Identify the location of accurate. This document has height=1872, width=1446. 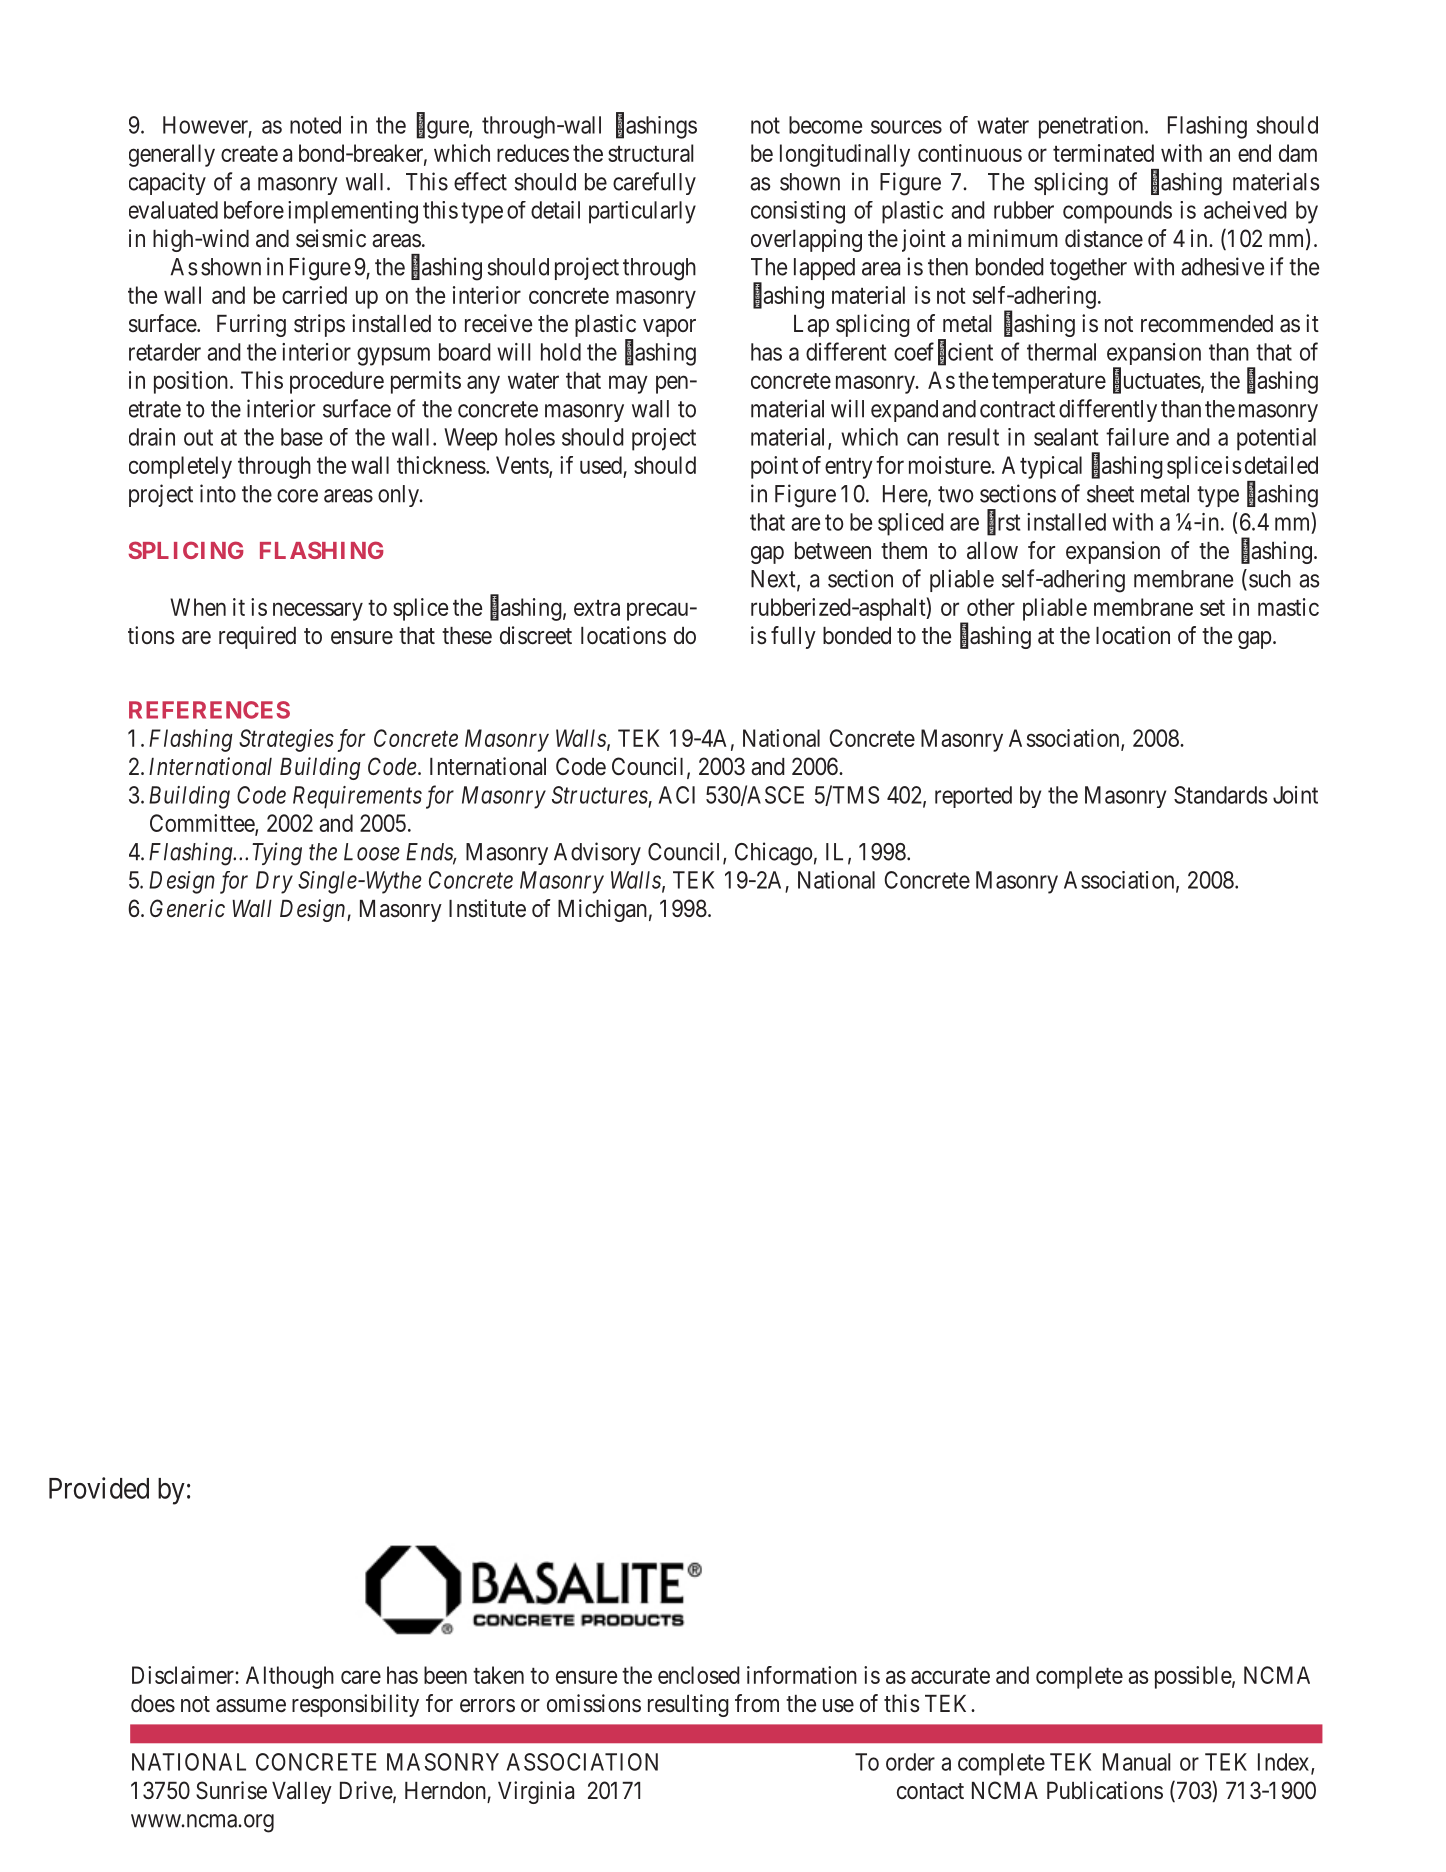
(950, 1676).
